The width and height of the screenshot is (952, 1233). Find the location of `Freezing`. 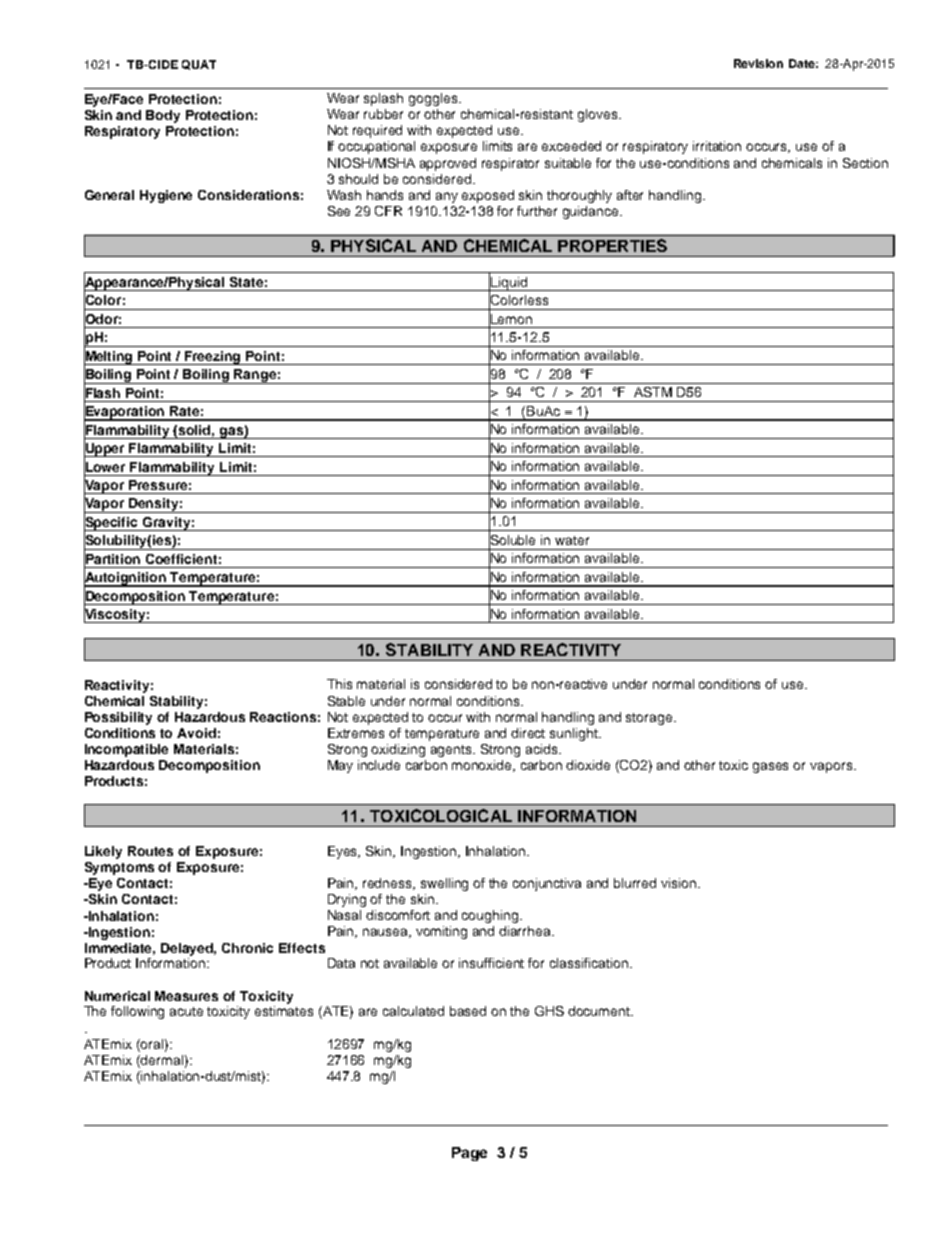

Freezing is located at coordinates (213, 358).
